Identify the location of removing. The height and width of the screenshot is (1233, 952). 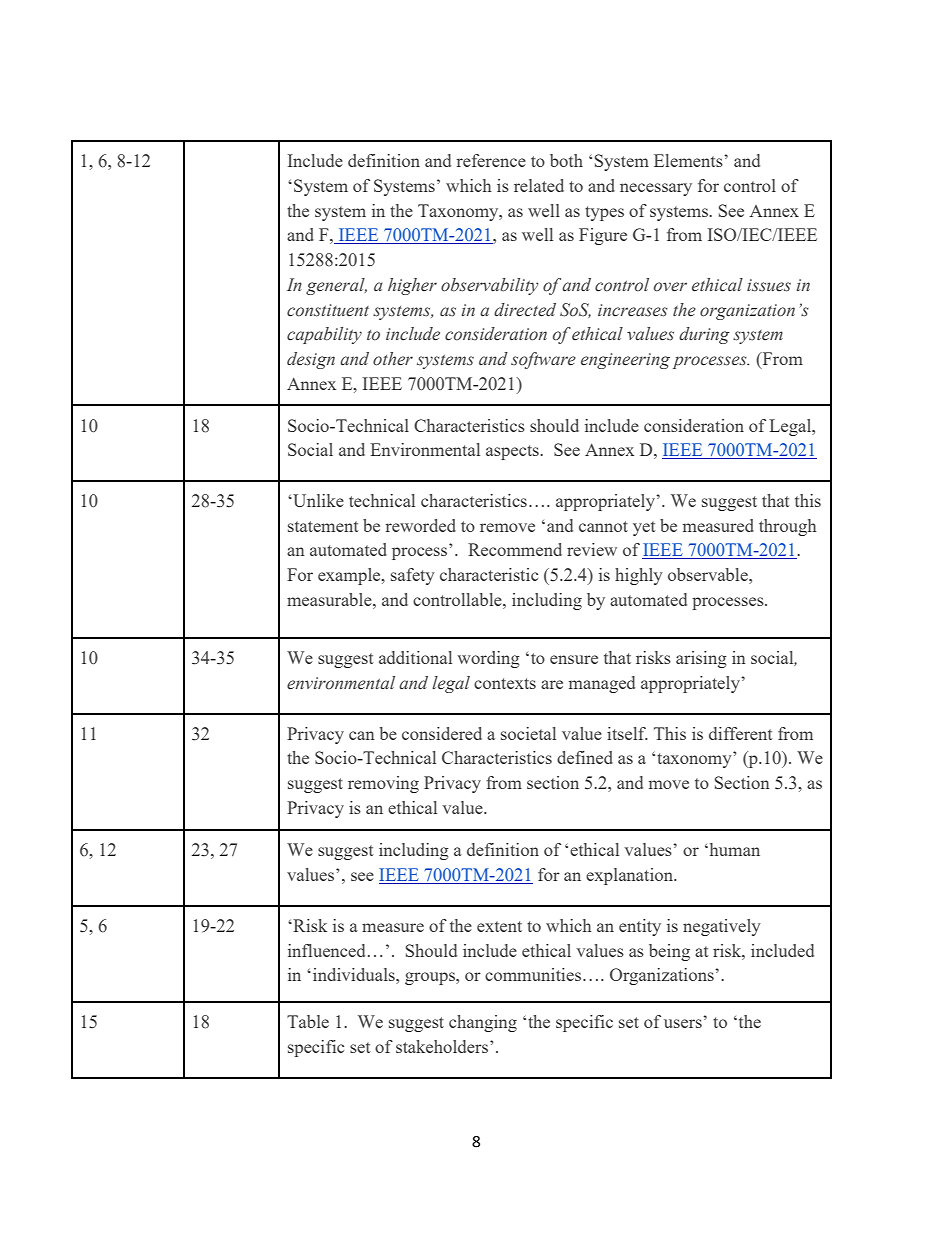
(383, 784).
